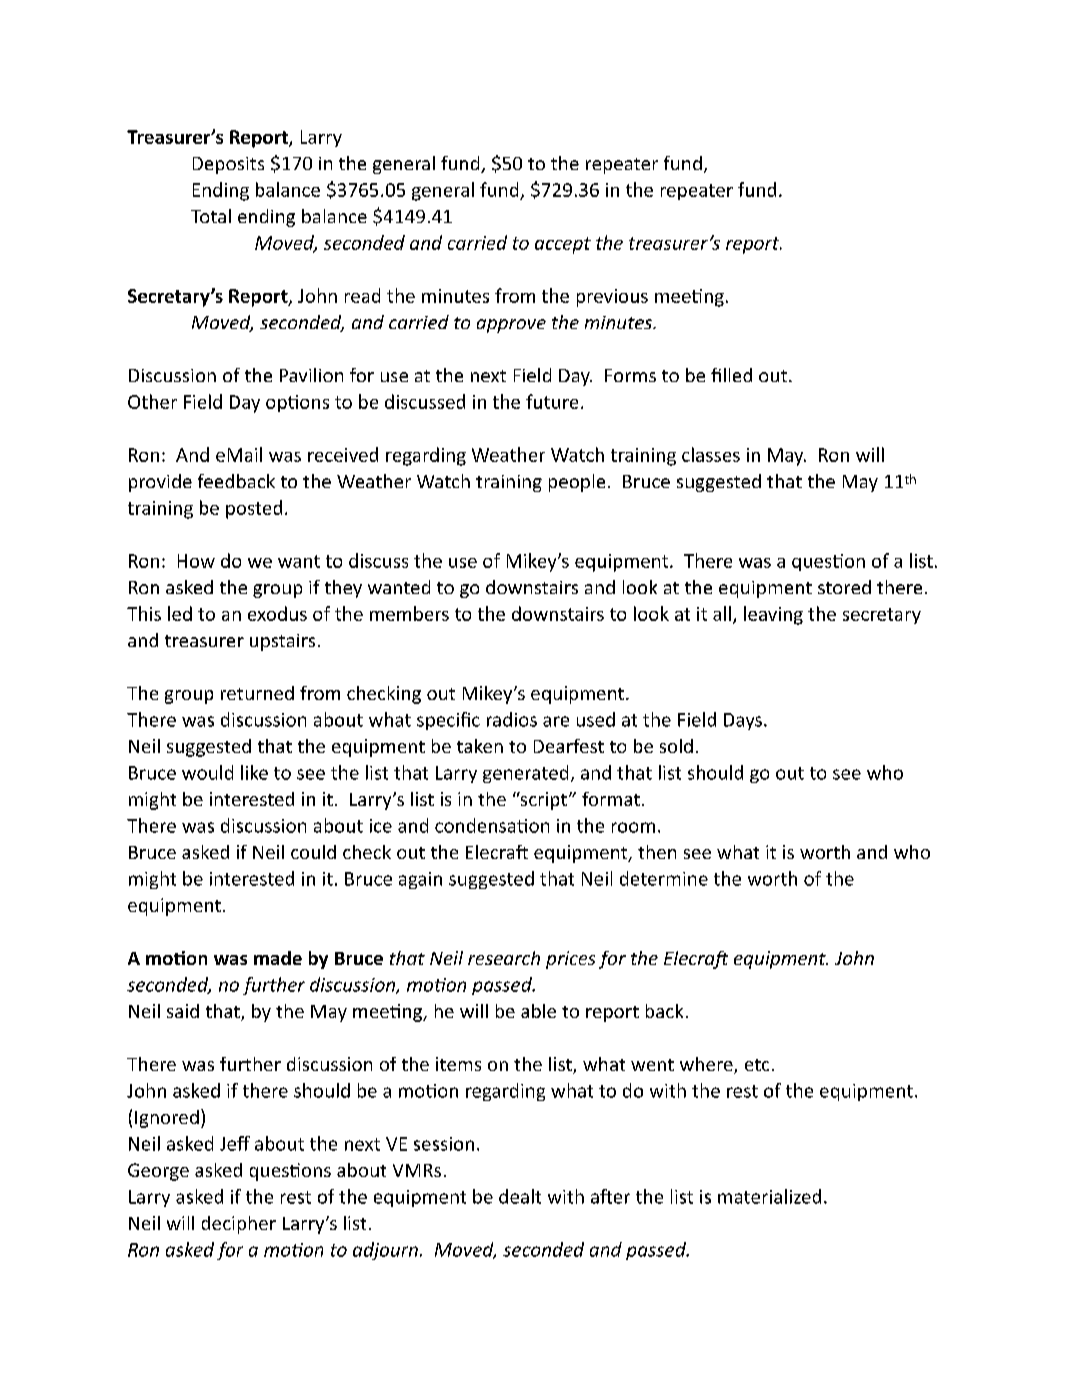 The height and width of the screenshot is (1399, 1081). I want to click on returned, so click(257, 693).
